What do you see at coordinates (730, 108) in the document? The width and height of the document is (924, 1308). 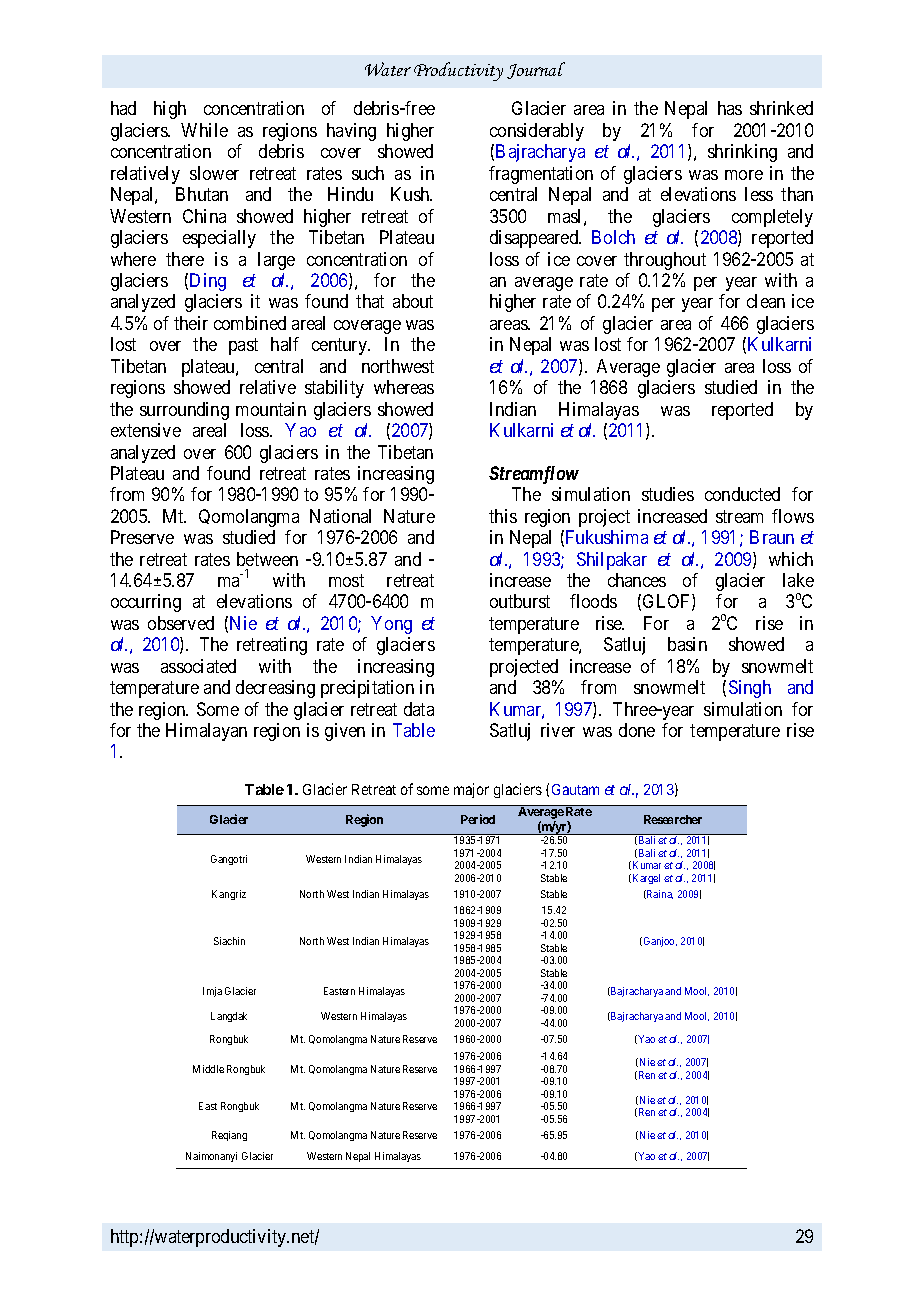 I see `has` at bounding box center [730, 108].
